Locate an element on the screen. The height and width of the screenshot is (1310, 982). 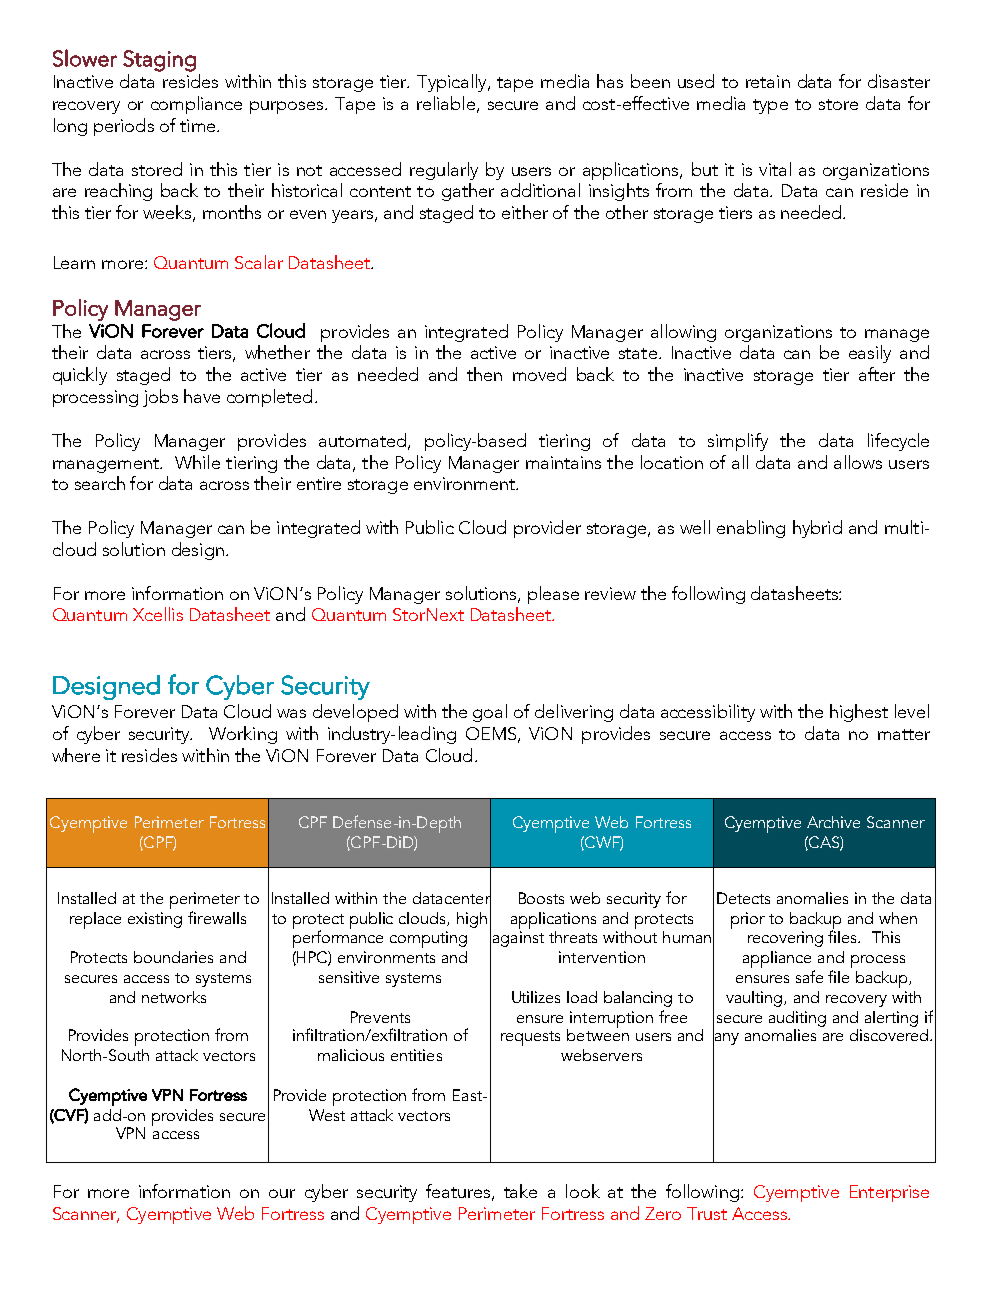
take is located at coordinates (520, 1191).
